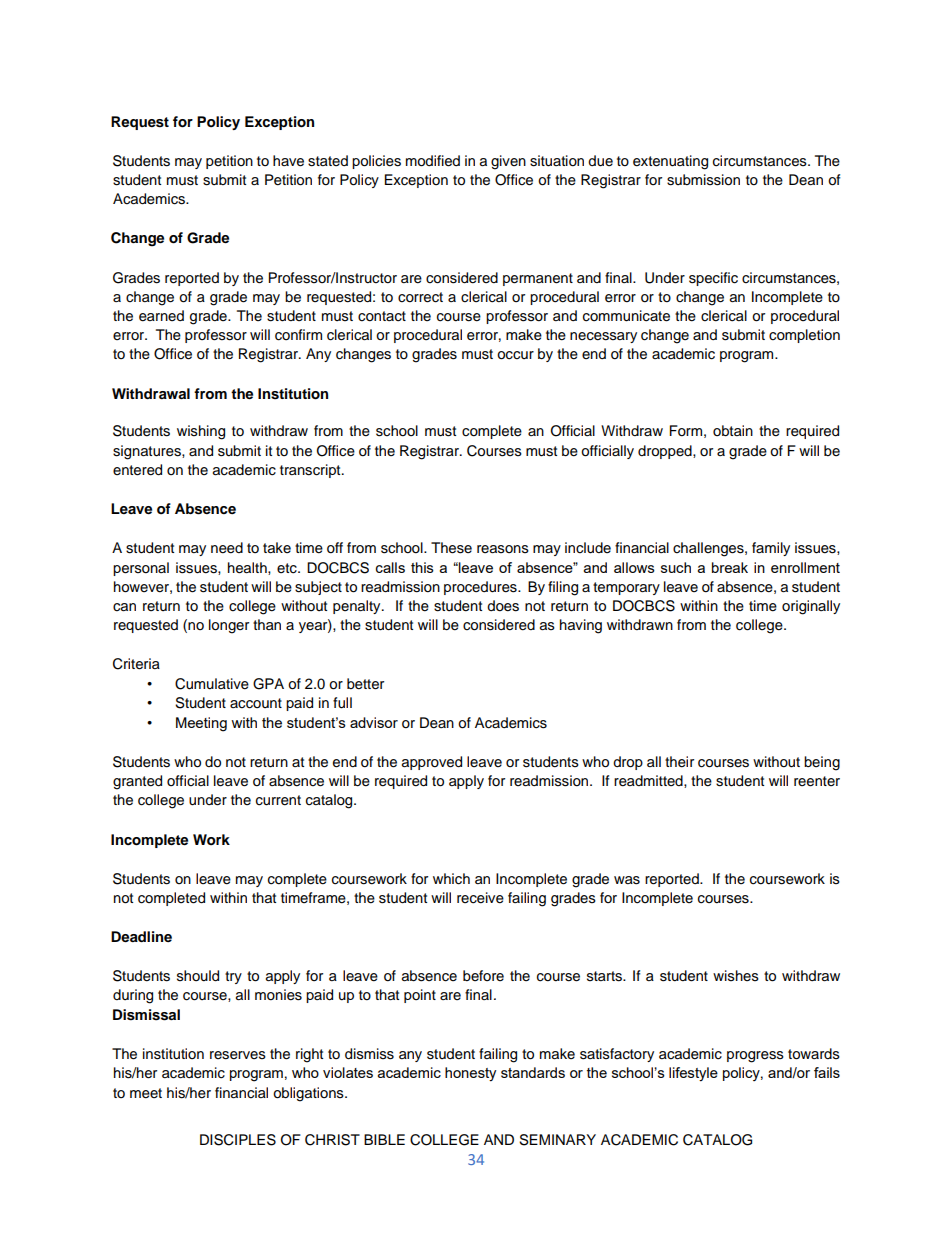 The image size is (952, 1233). Describe the element at coordinates (227, 548) in the screenshot. I see `need` at that location.
